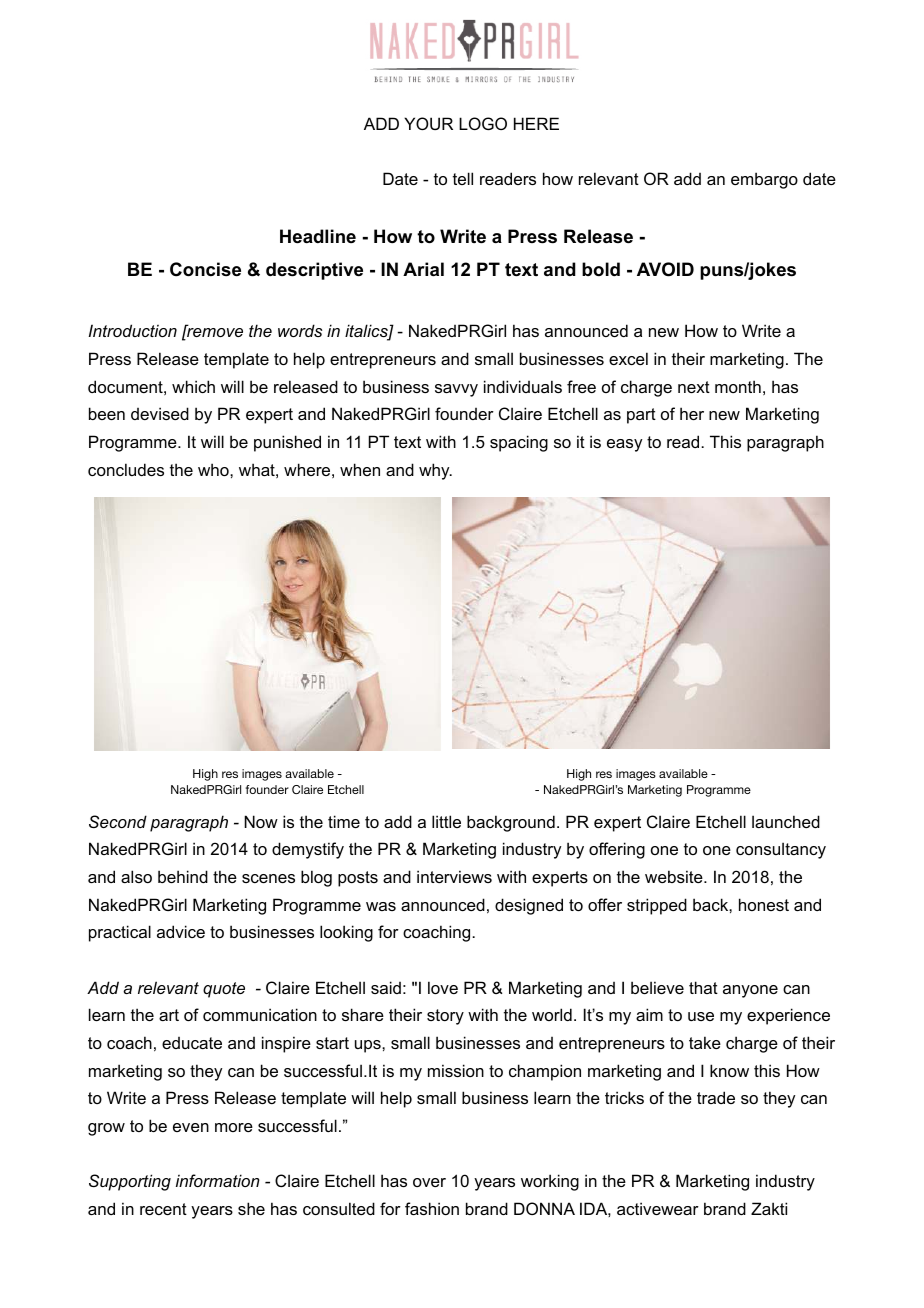 This screenshot has width=924, height=1308. What do you see at coordinates (764, 180) in the screenshot?
I see `embargo` at bounding box center [764, 180].
